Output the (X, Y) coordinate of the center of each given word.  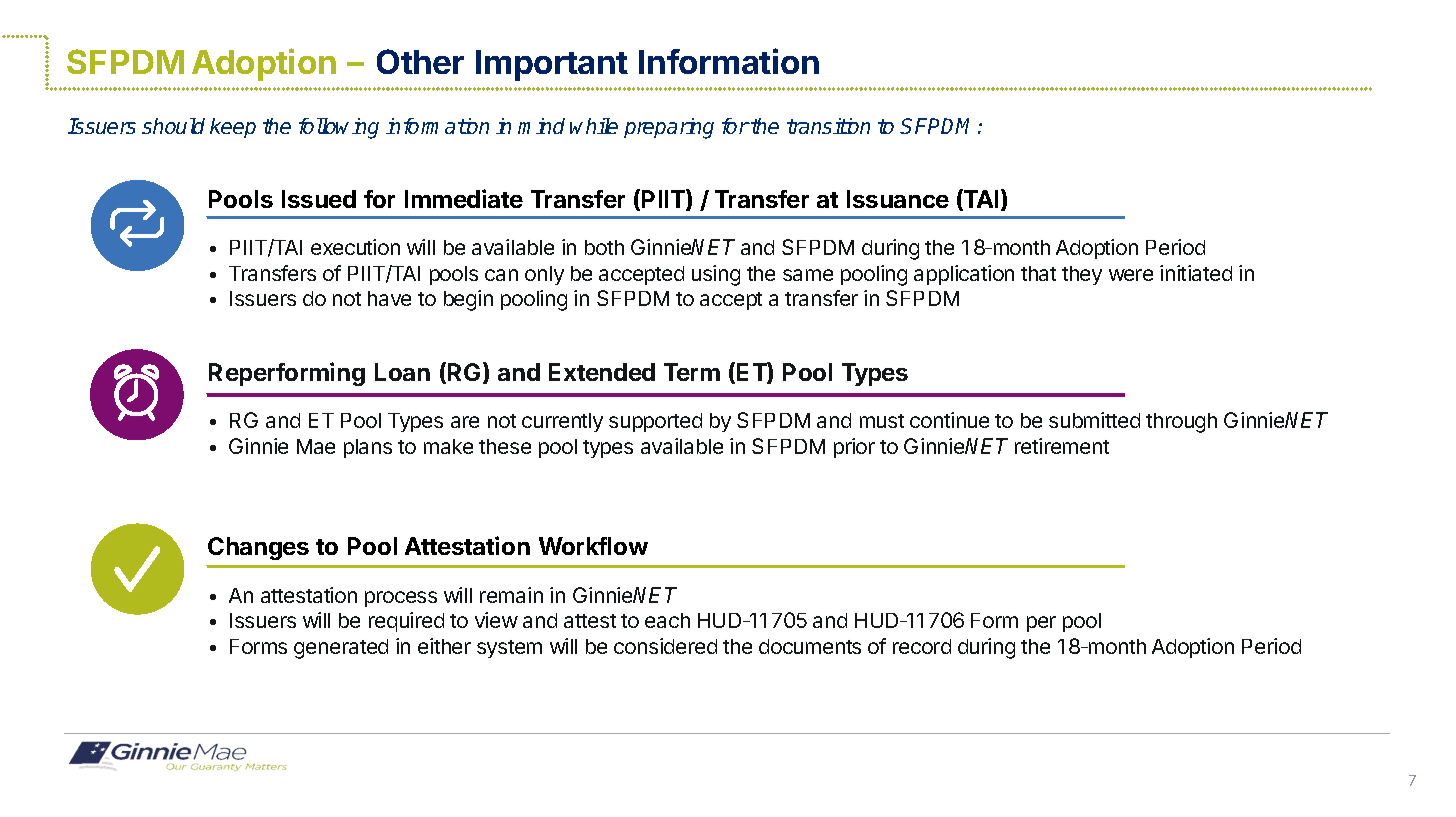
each (667, 620)
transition (828, 126)
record (922, 646)
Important (552, 65)
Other (420, 61)
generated (341, 649)
